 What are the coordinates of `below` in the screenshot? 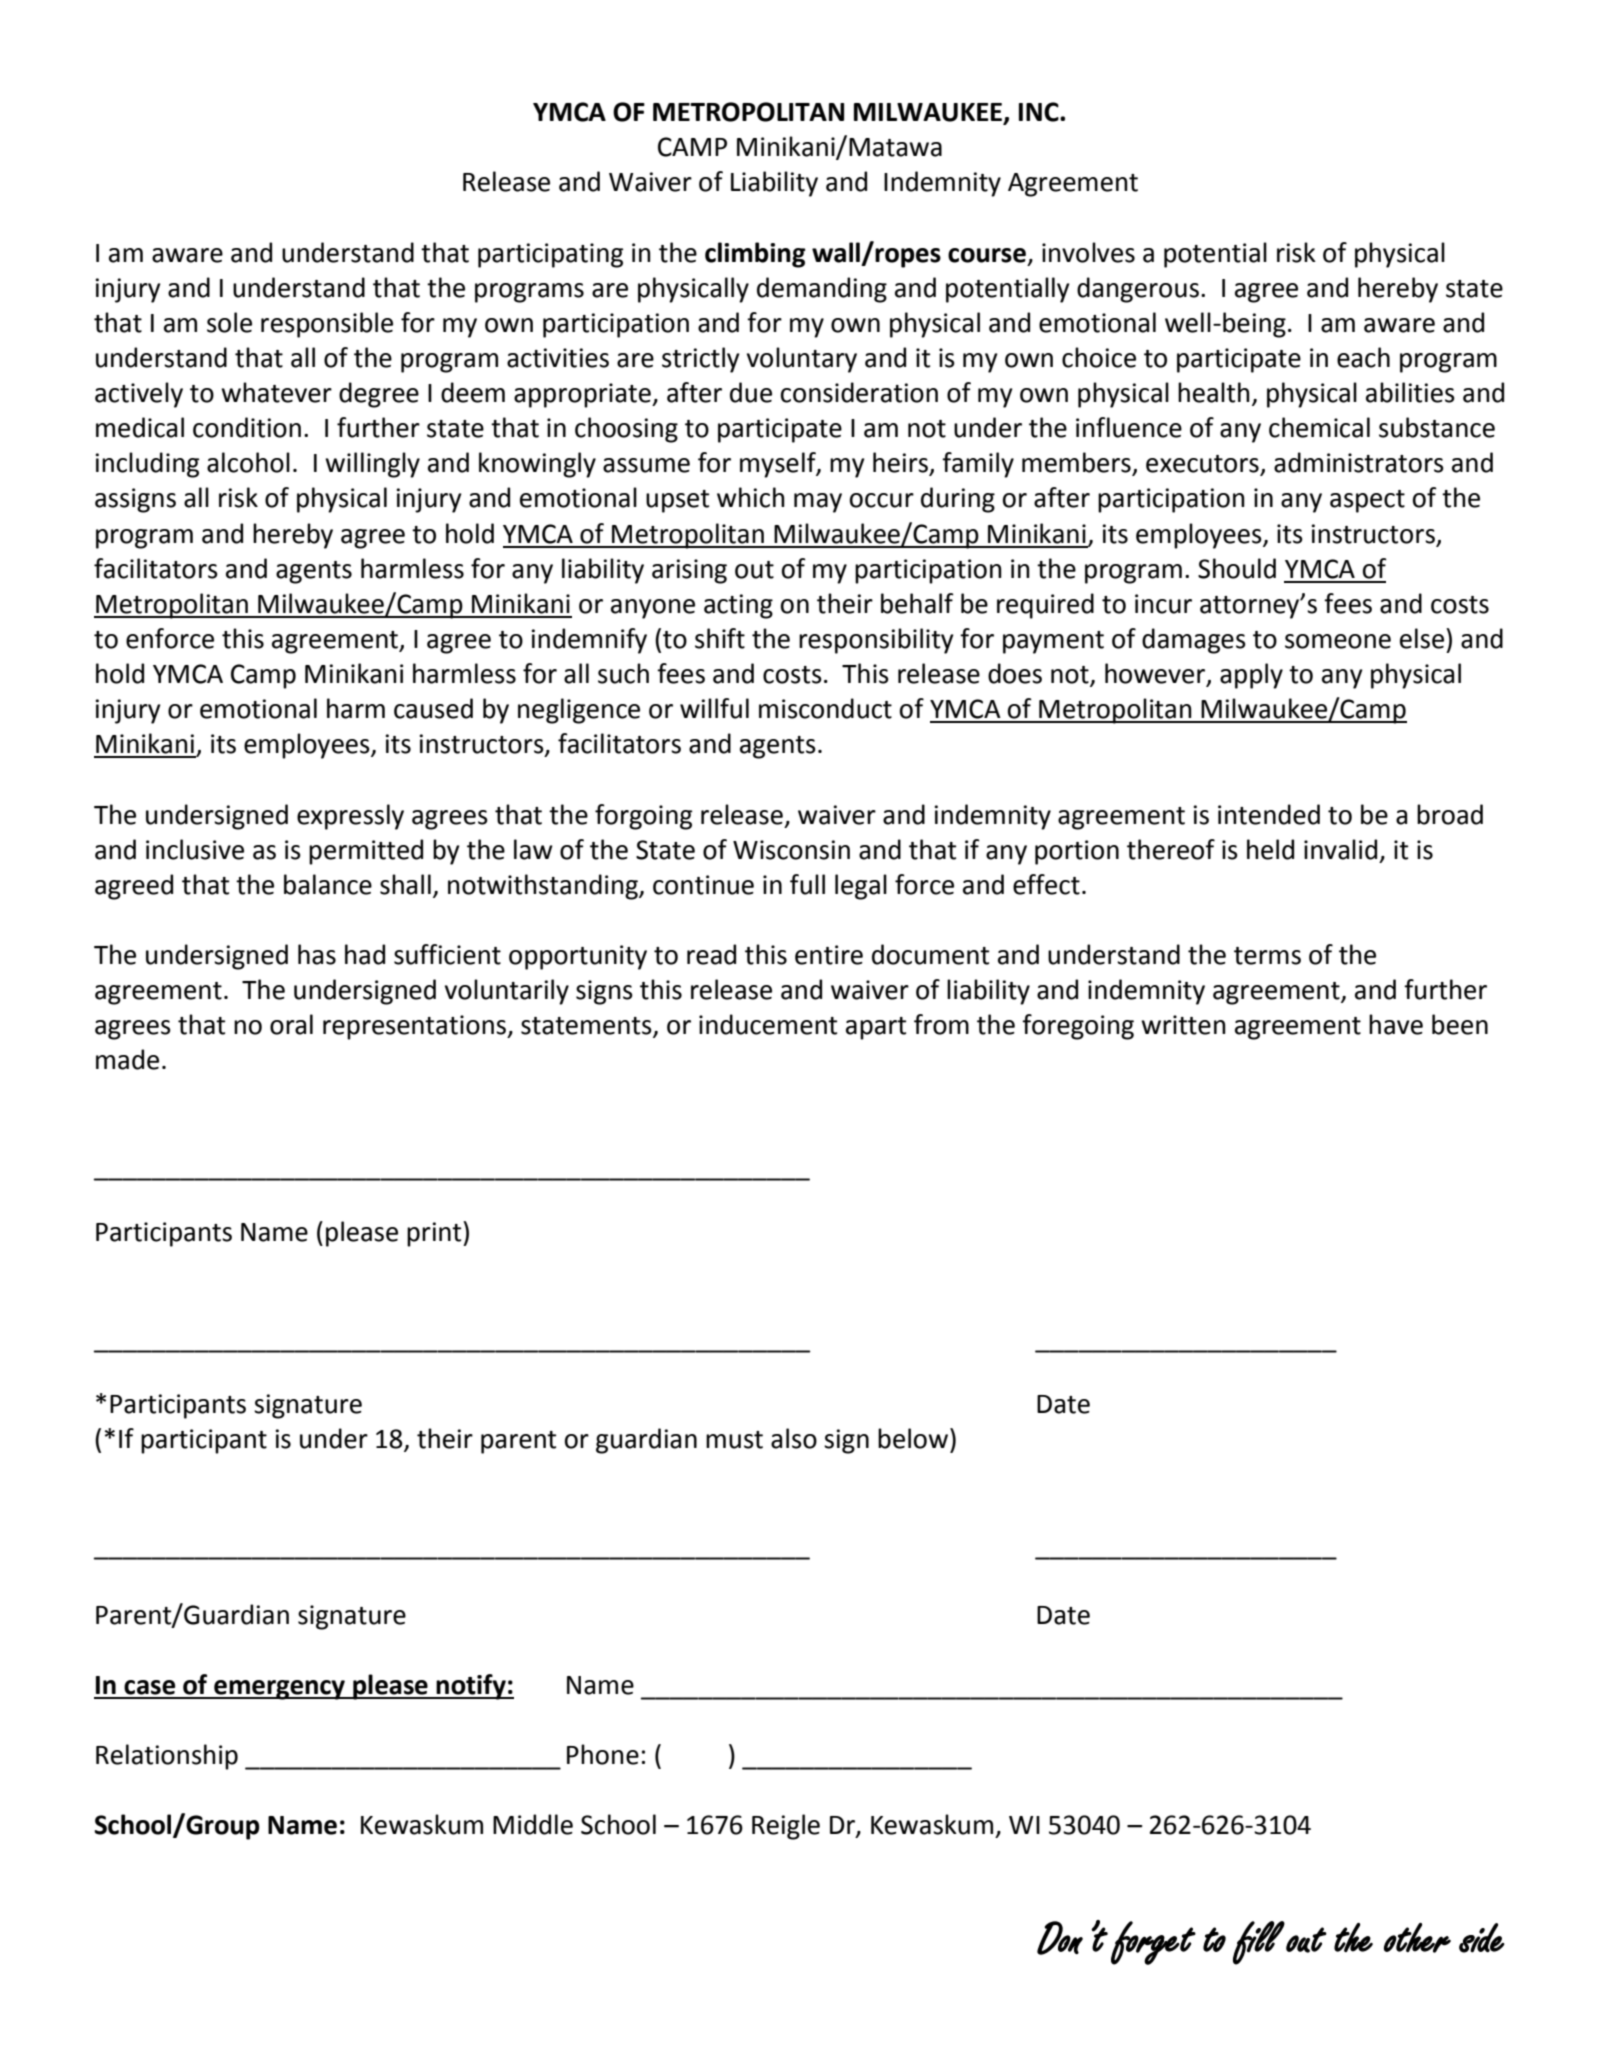 It's located at (913, 1438).
